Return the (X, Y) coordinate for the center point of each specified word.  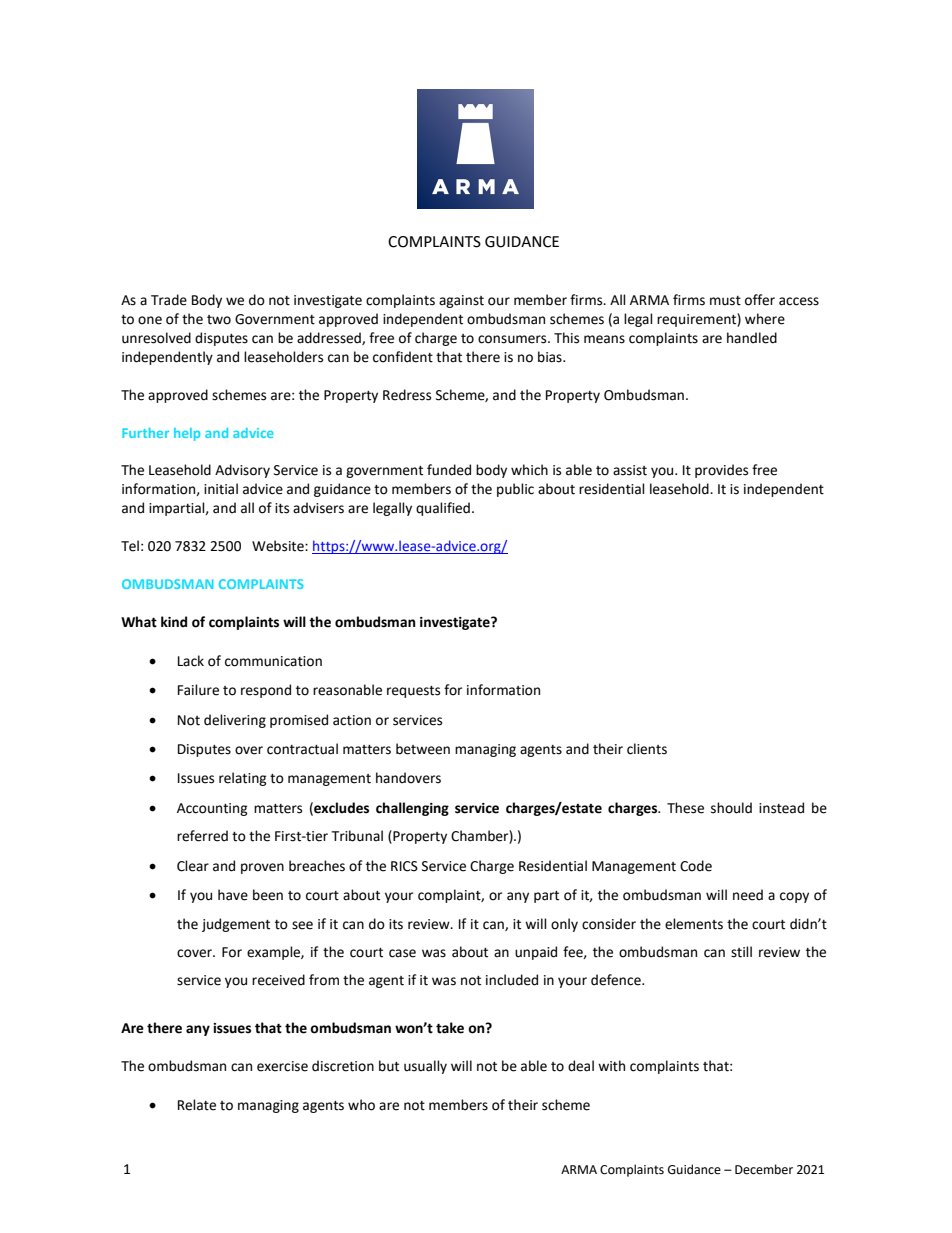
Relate (197, 1105)
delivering (235, 721)
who (361, 1105)
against (461, 301)
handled (752, 338)
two (219, 320)
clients (647, 749)
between (423, 749)
